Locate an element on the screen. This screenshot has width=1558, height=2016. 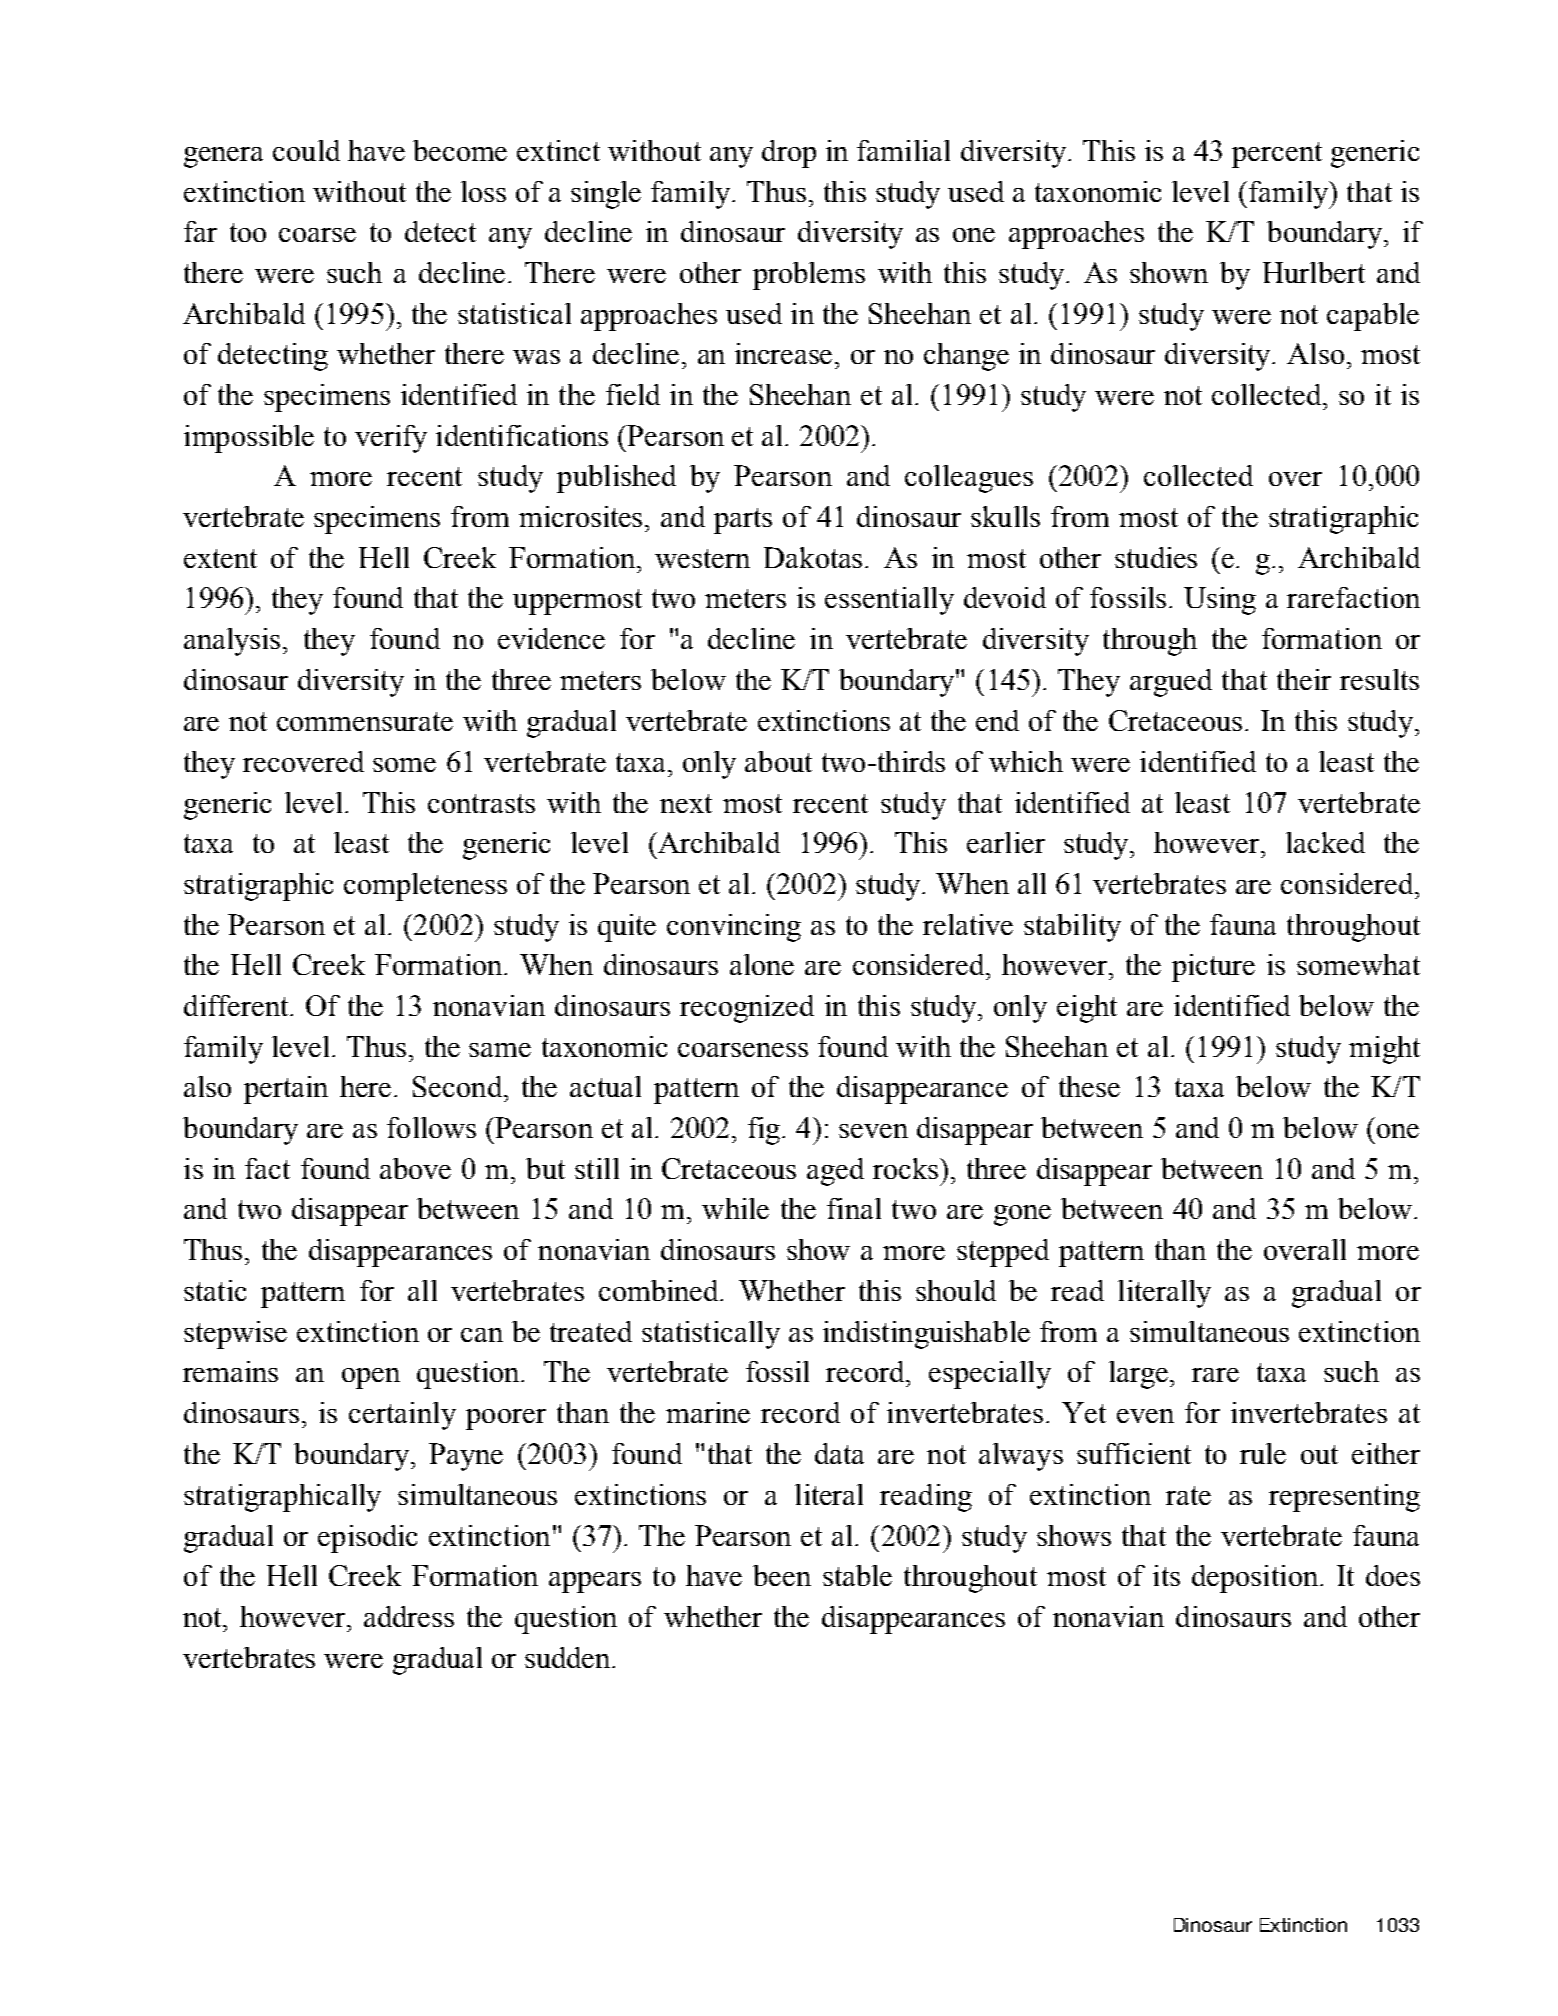
percent is located at coordinates (1277, 155).
